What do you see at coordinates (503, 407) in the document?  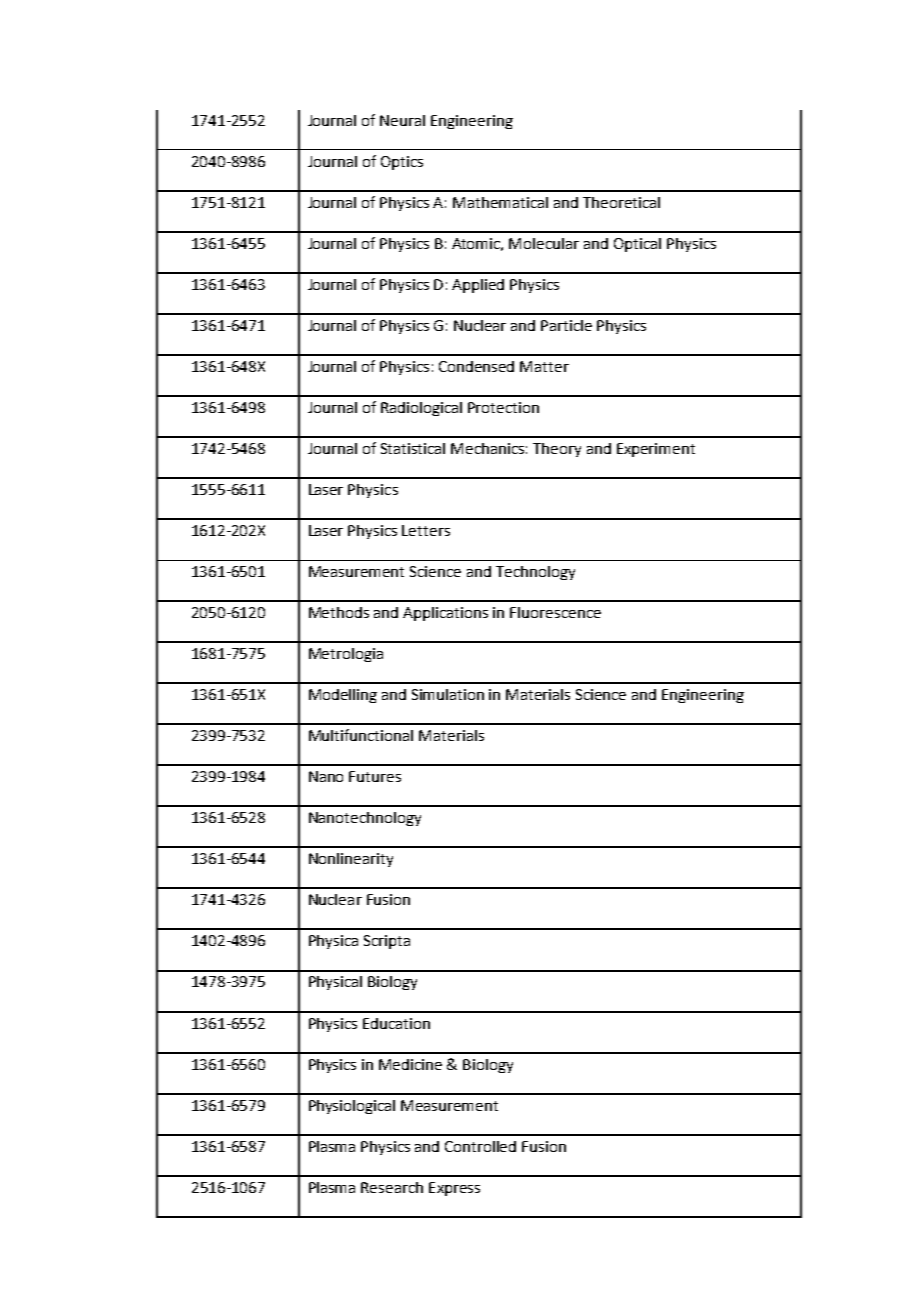 I see `Protection` at bounding box center [503, 407].
